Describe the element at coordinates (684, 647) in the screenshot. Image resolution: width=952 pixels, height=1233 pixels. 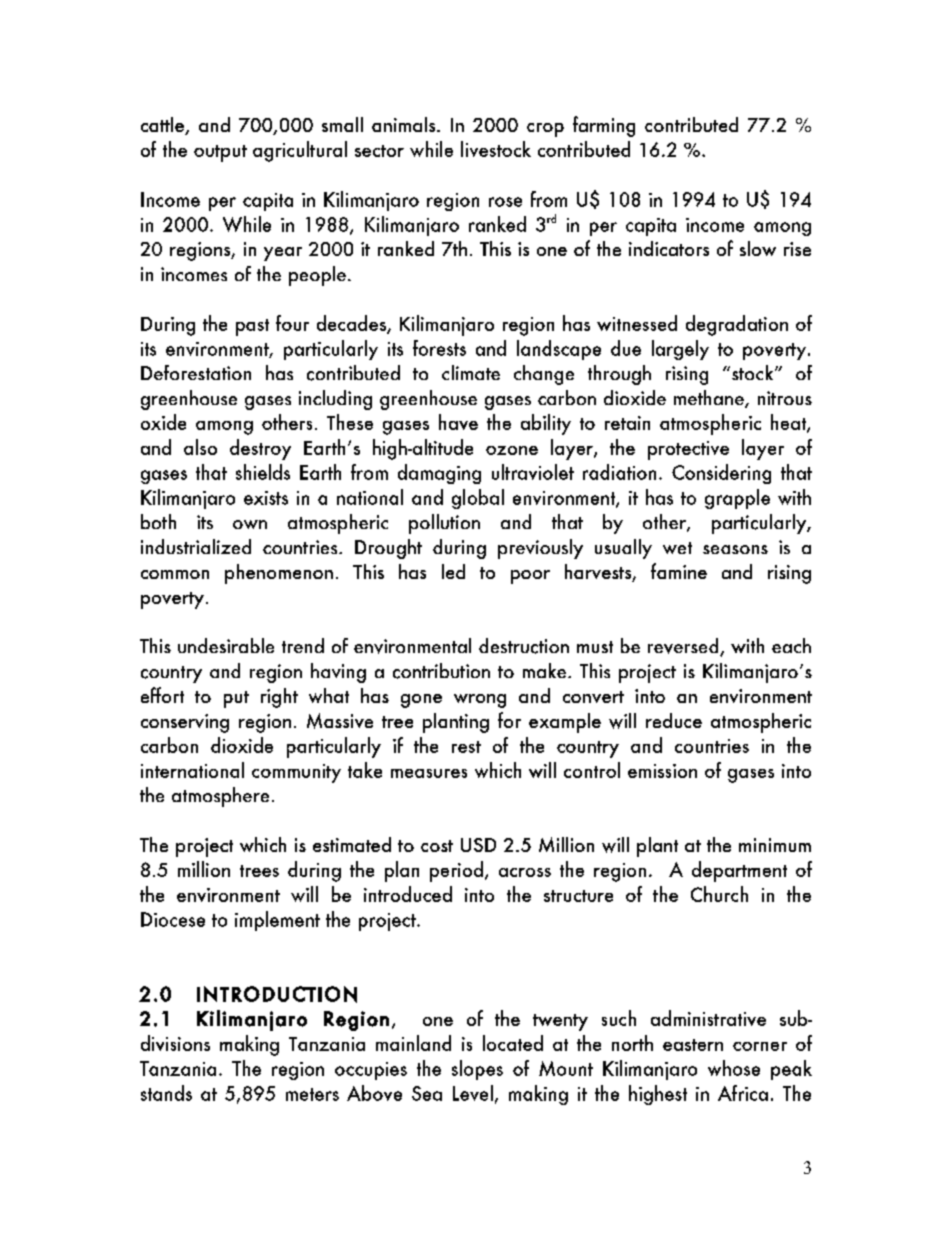
I see `reversed` at that location.
